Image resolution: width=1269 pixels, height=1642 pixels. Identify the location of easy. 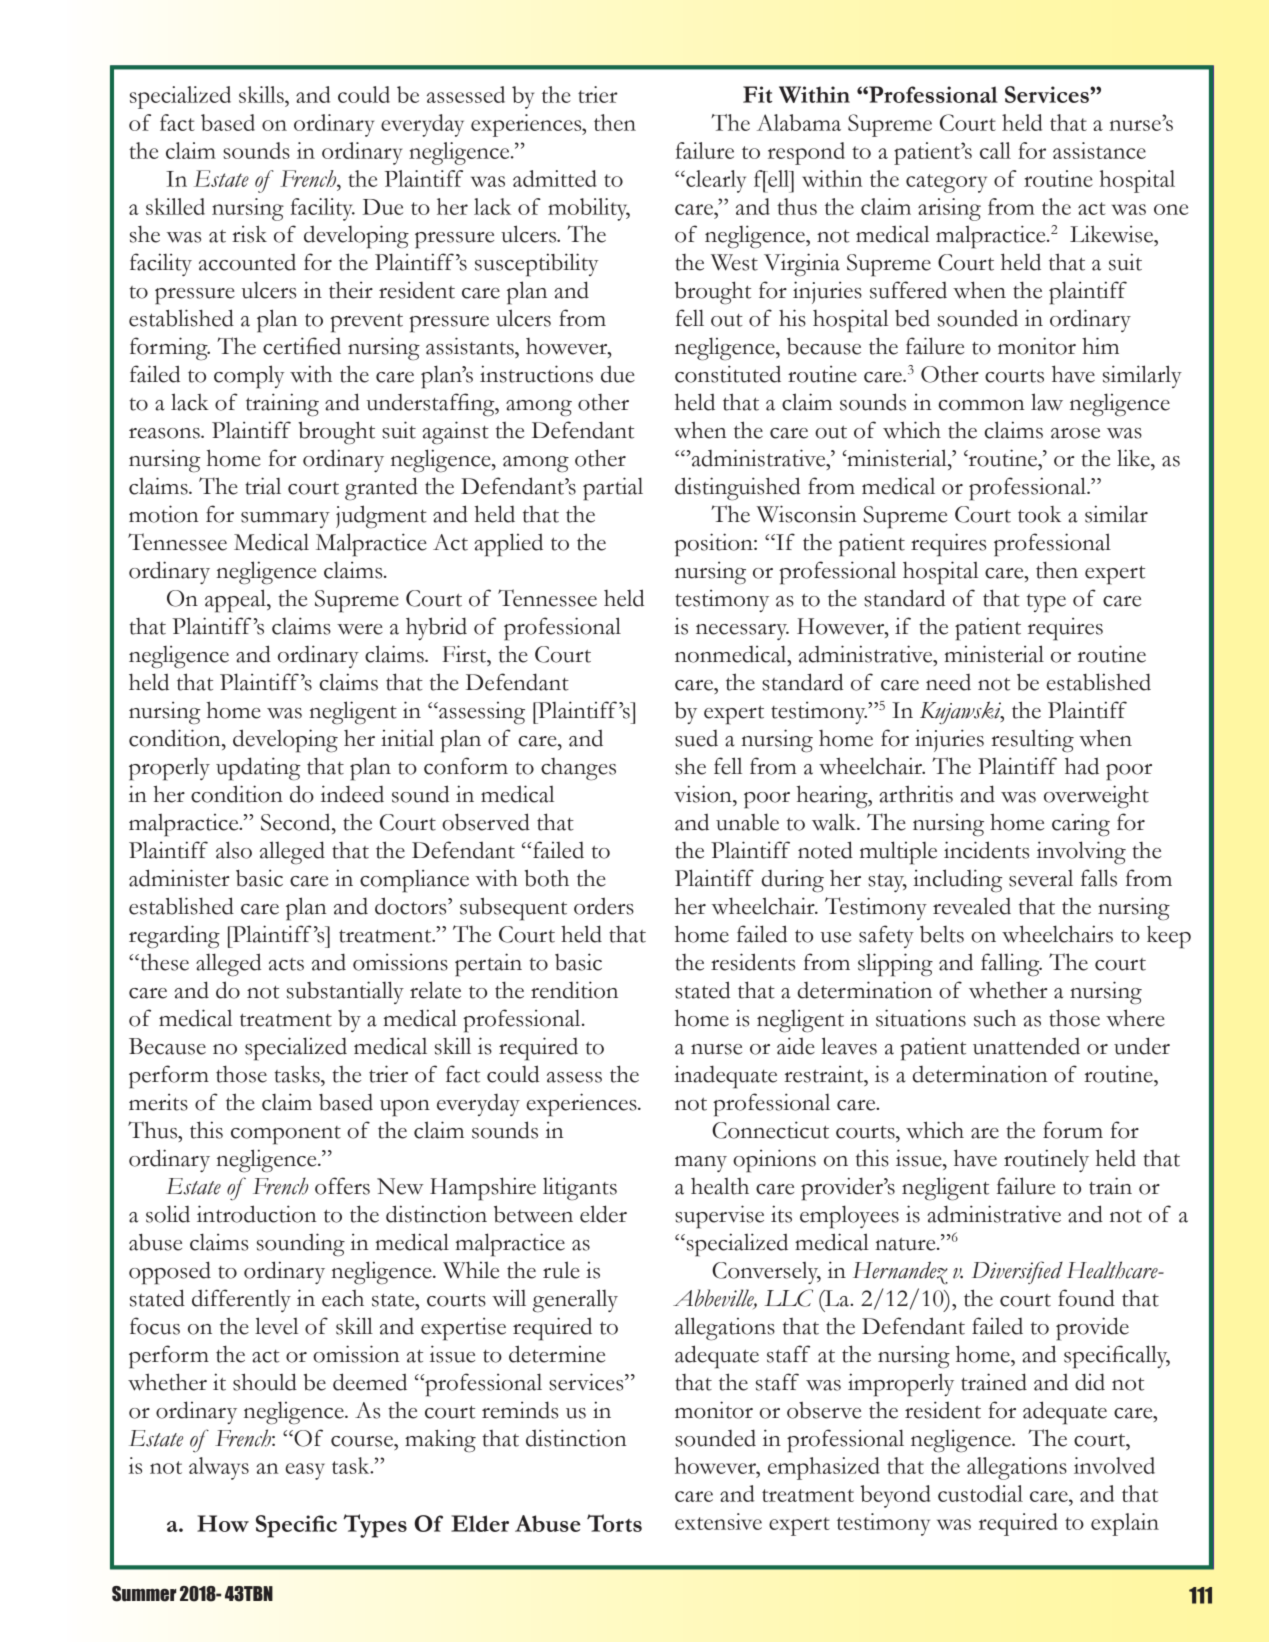
(305, 1471).
